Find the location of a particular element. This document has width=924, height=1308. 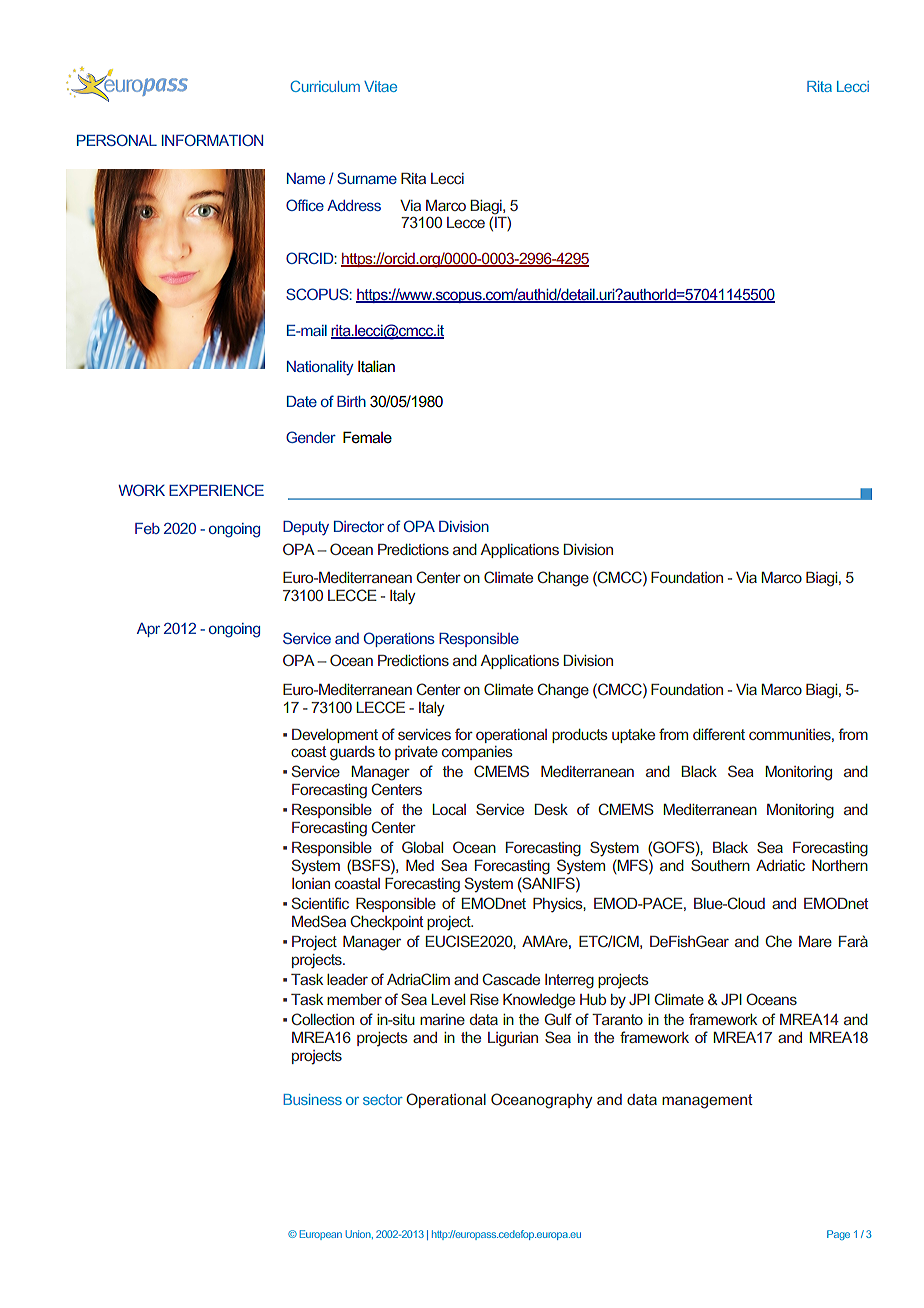

Local is located at coordinates (449, 809).
